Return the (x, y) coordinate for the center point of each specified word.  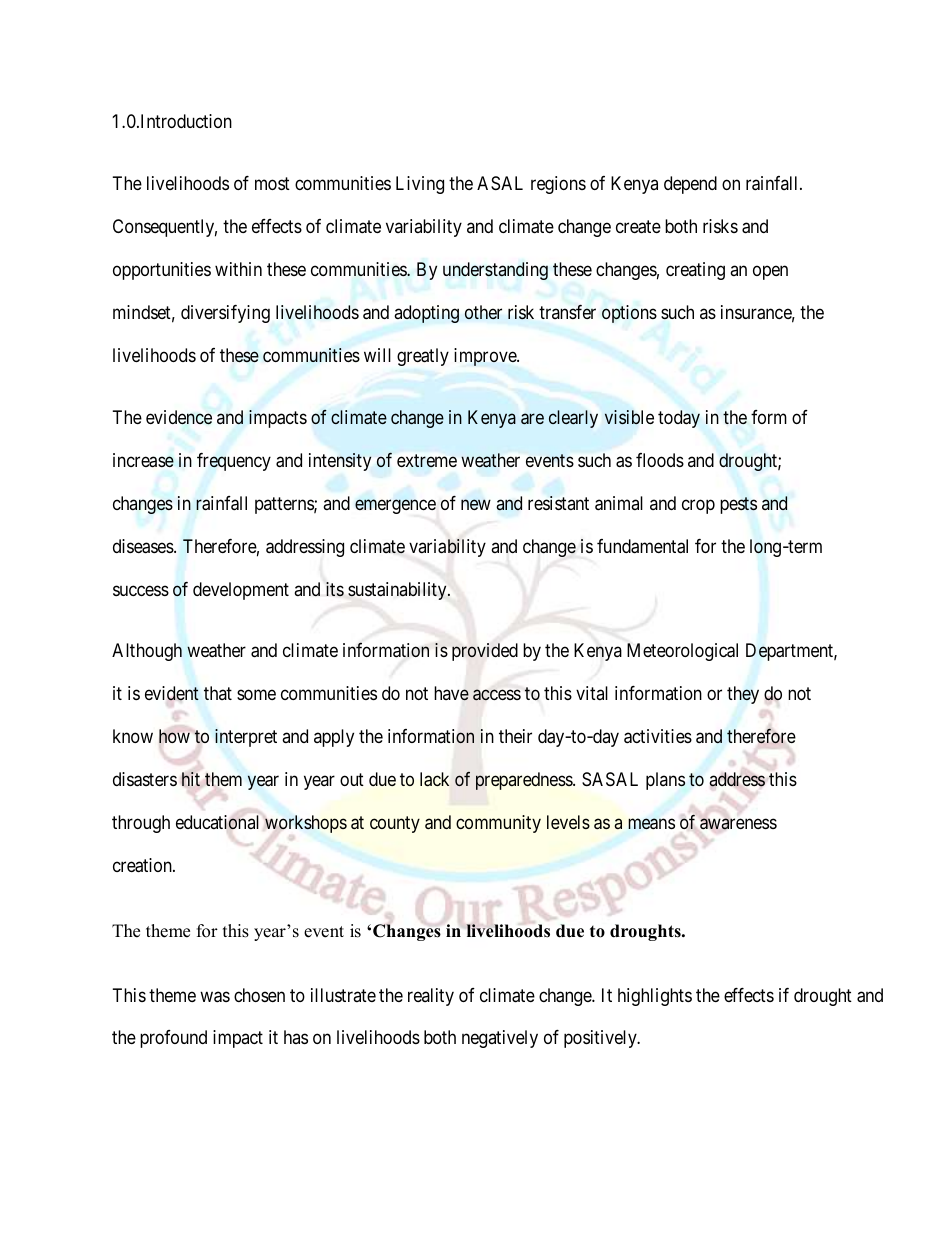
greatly (423, 357)
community (498, 824)
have (451, 693)
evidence (179, 417)
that (218, 693)
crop (698, 506)
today (679, 419)
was (215, 997)
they (743, 695)
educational (217, 822)
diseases (144, 546)
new (476, 504)
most (272, 183)
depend (690, 185)
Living (420, 185)
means (651, 824)
